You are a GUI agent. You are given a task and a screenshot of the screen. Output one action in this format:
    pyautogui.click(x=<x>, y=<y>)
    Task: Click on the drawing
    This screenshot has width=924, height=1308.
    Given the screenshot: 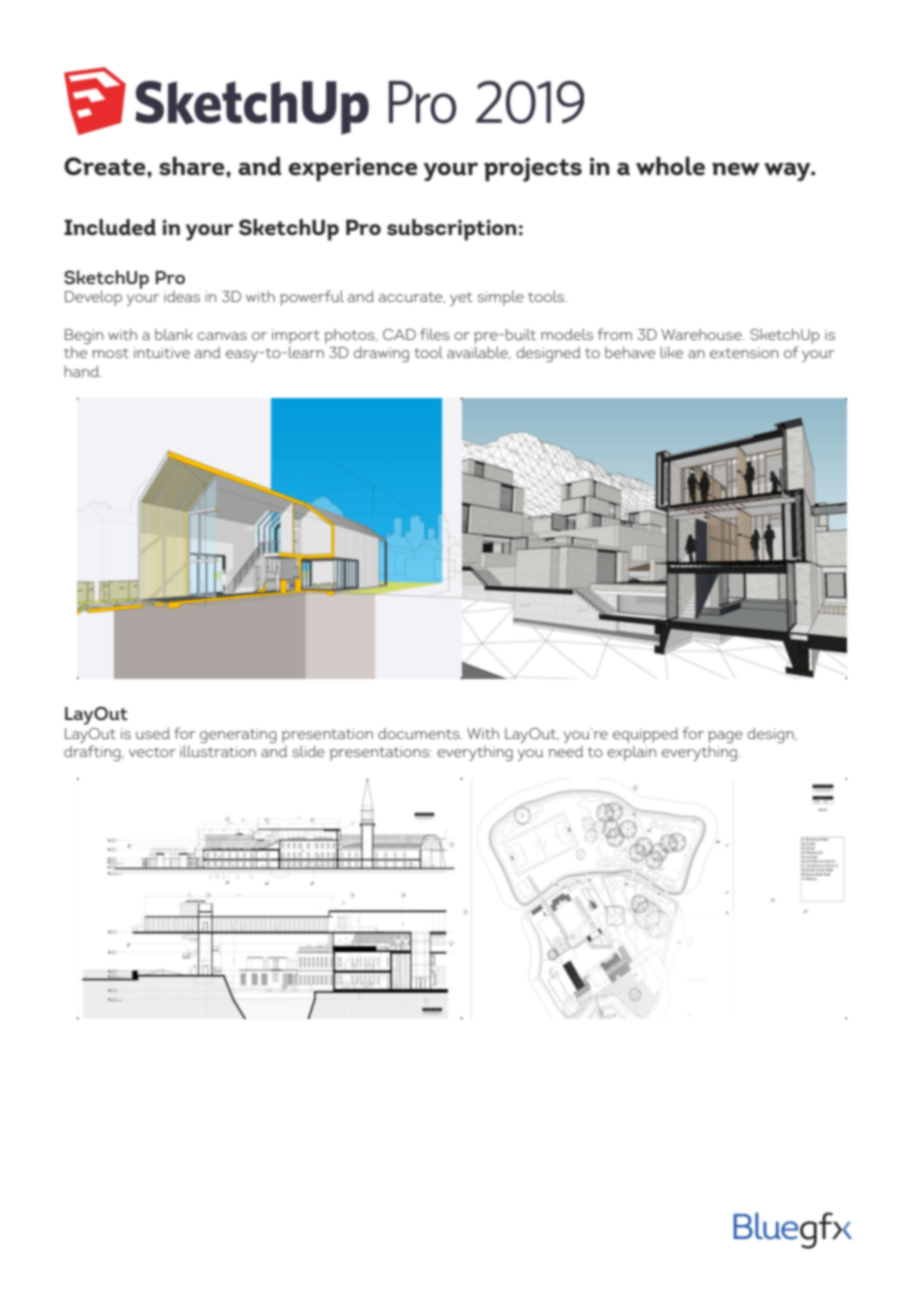 What is the action you would take?
    pyautogui.click(x=381, y=354)
